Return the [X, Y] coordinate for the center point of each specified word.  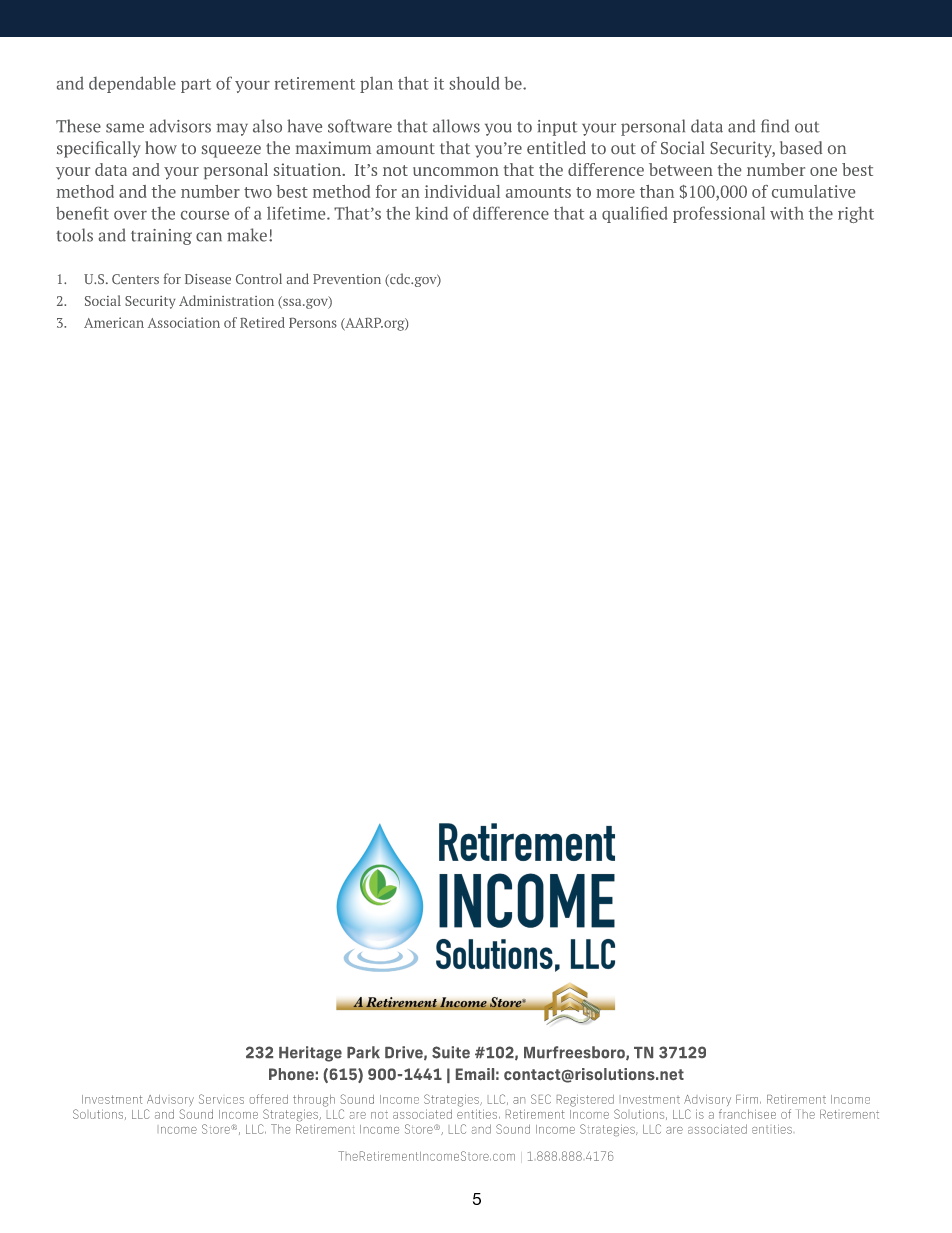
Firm [747, 1099]
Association [184, 322]
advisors [180, 126]
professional [719, 214]
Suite [451, 1052]
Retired [262, 322]
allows [456, 126]
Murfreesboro [575, 1053]
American [114, 322]
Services [221, 1099]
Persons [313, 323]
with [787, 213]
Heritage [310, 1054]
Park [363, 1052]
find [775, 126]
